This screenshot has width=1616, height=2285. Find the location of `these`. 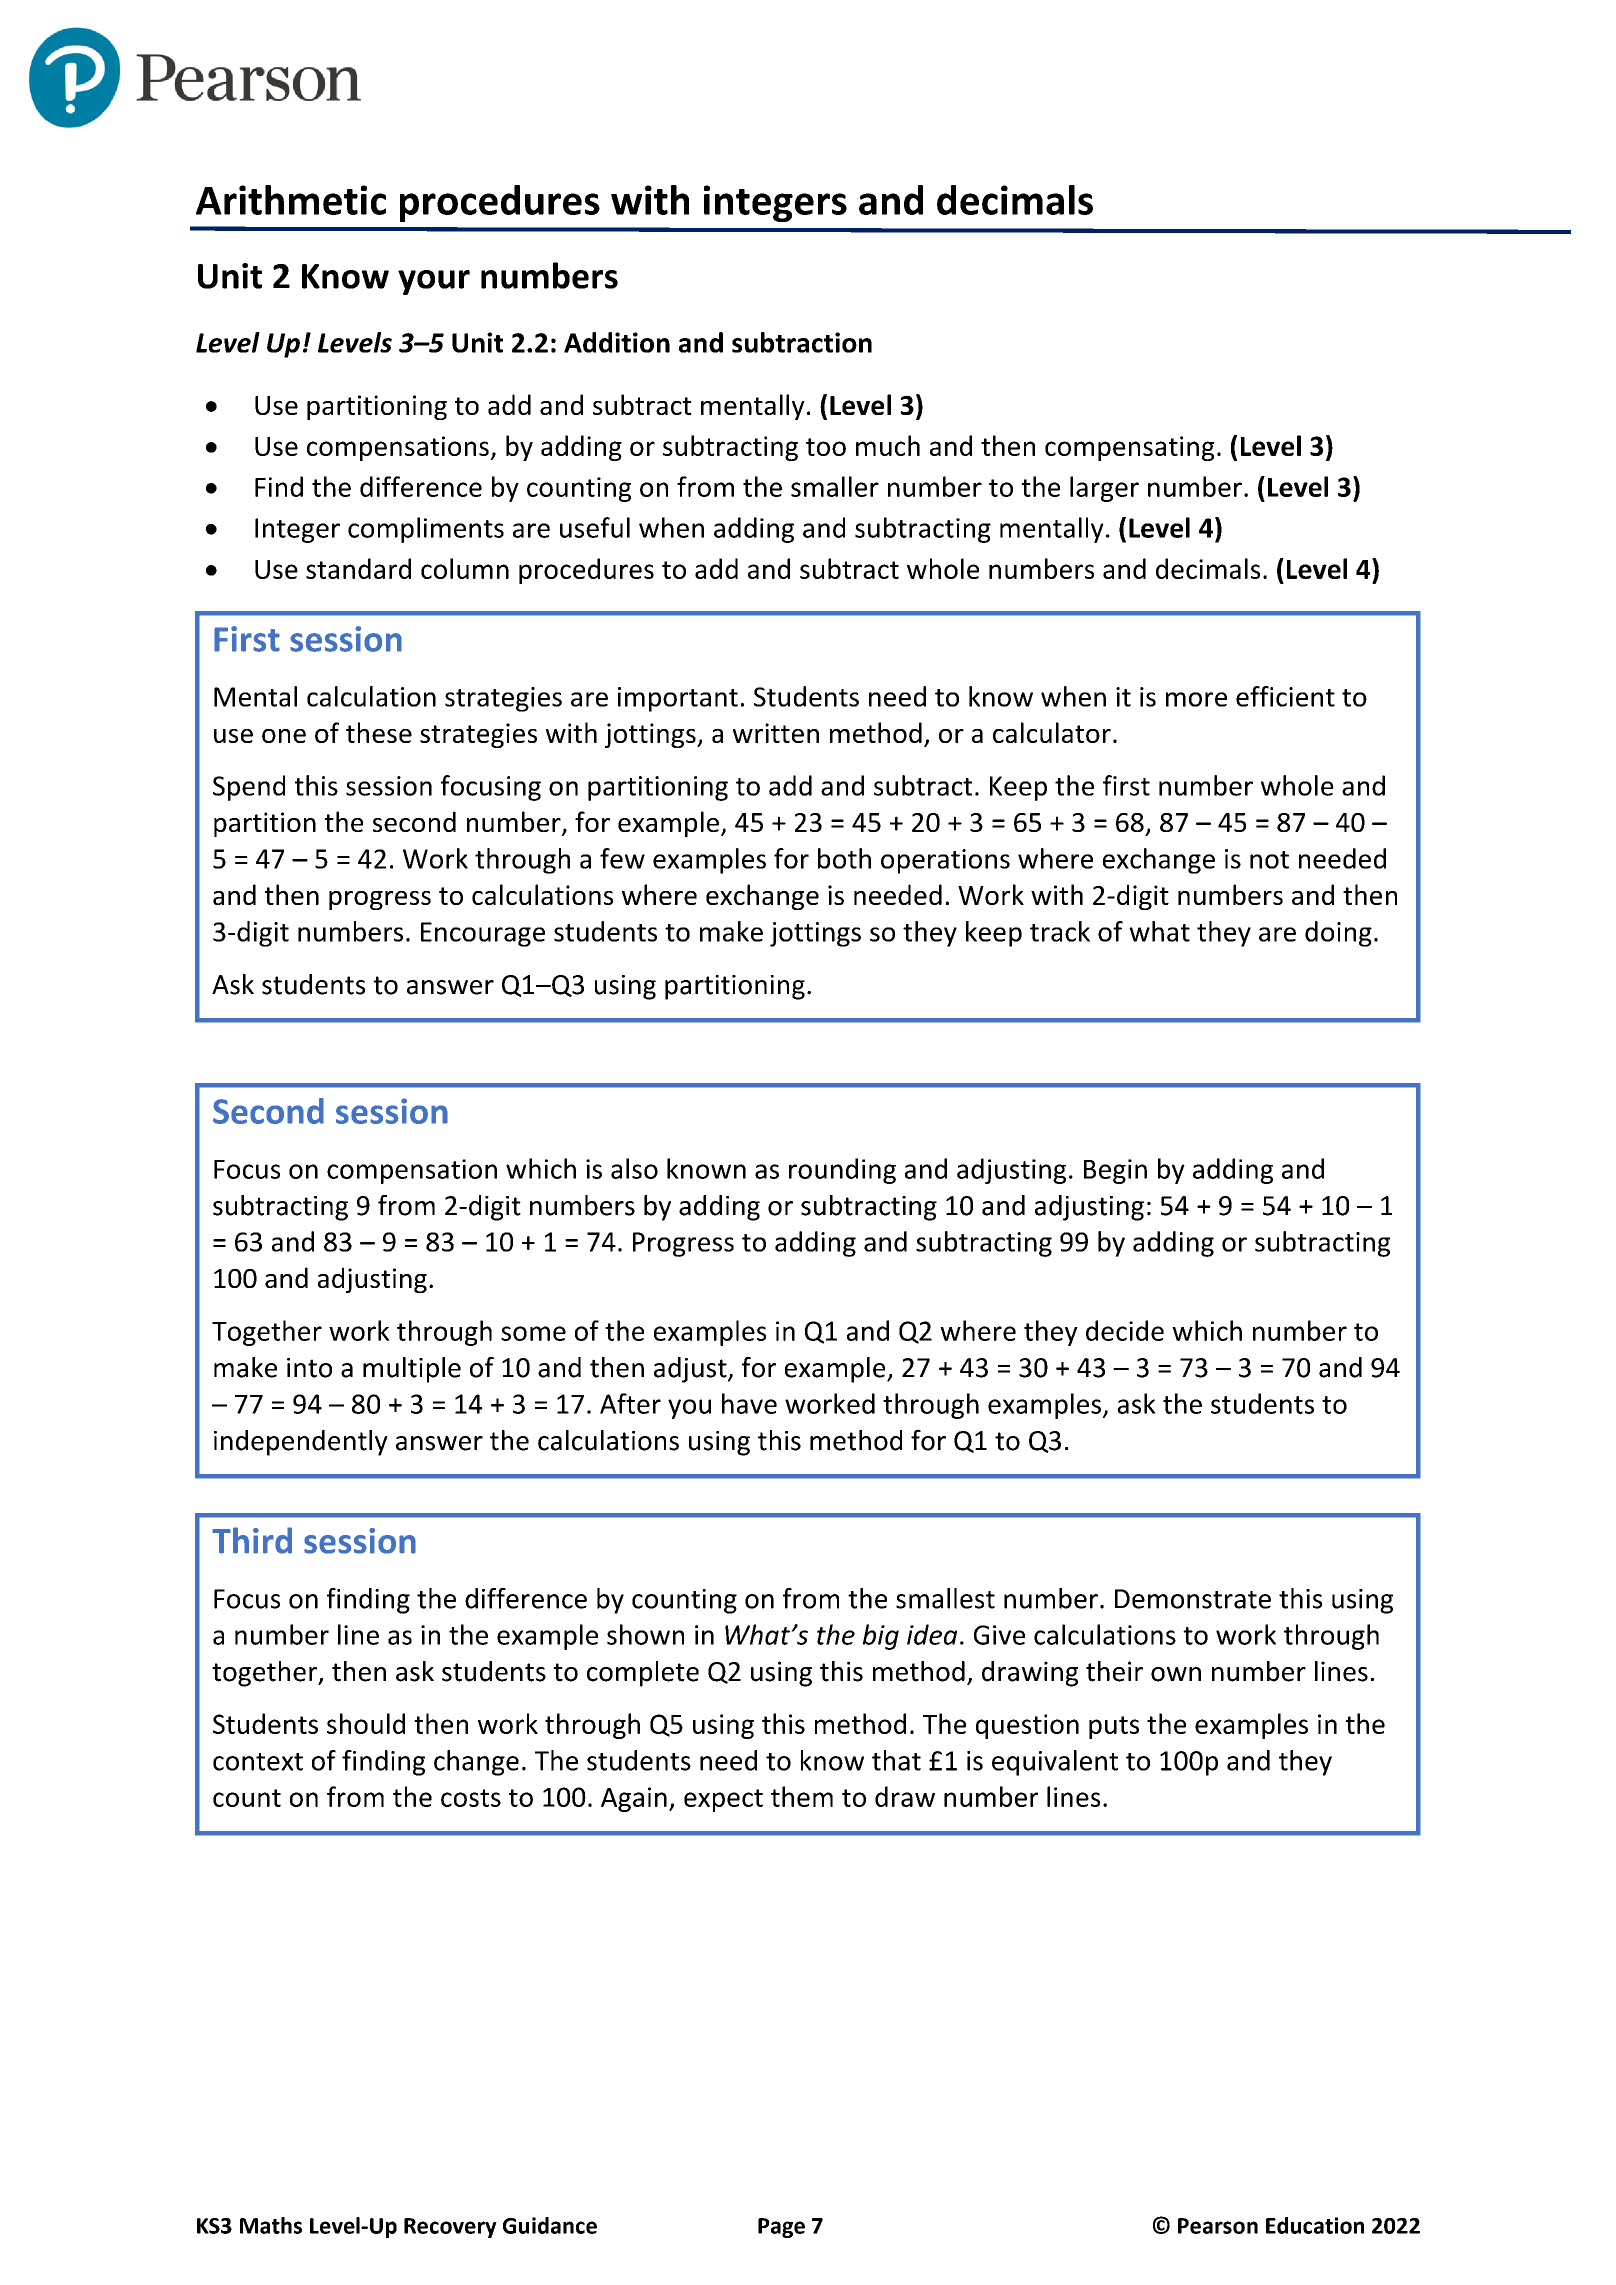

these is located at coordinates (379, 732).
